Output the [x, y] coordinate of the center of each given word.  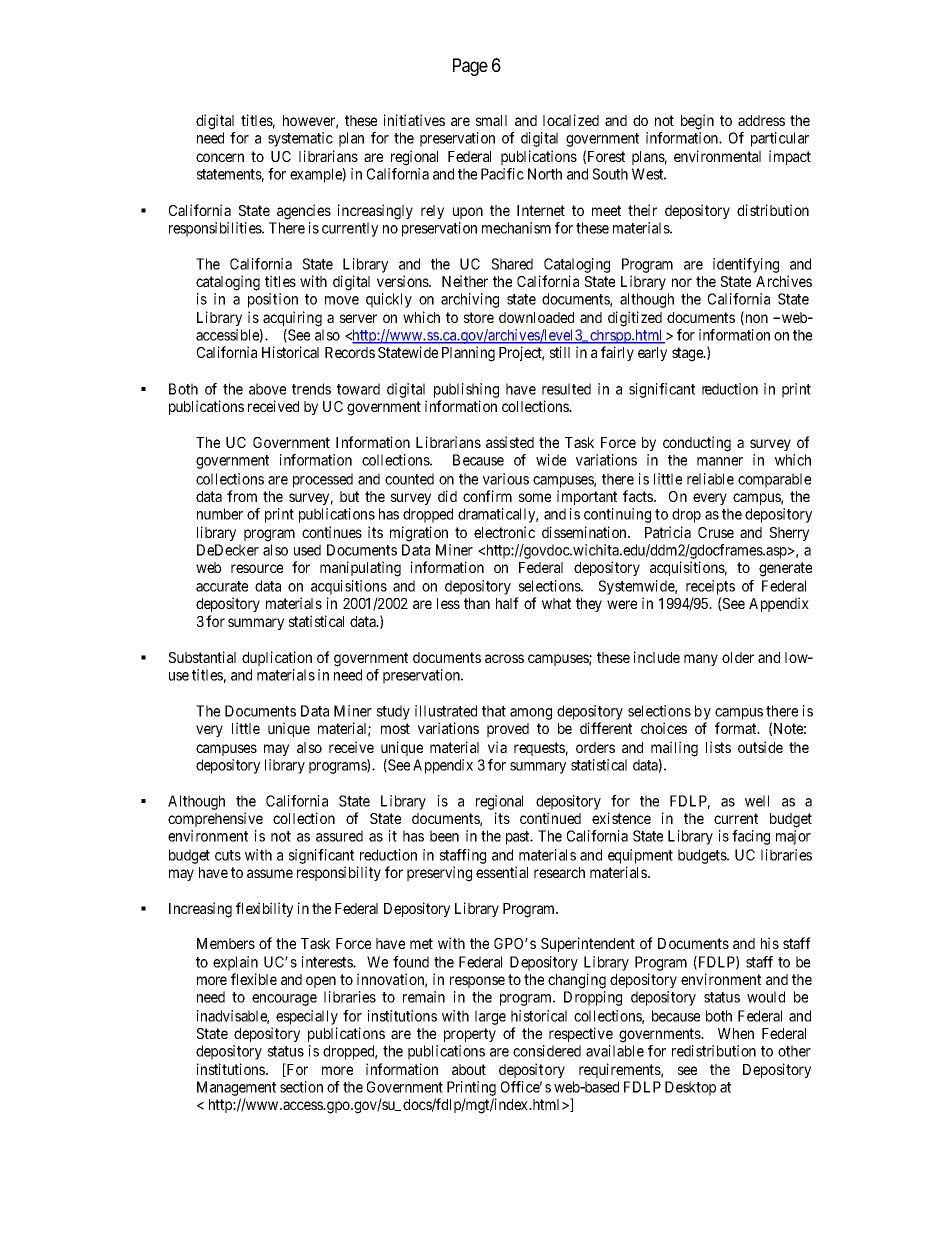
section [301, 1087]
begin [697, 122]
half [507, 603]
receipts [710, 589]
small [491, 120]
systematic [300, 139]
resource [257, 568]
